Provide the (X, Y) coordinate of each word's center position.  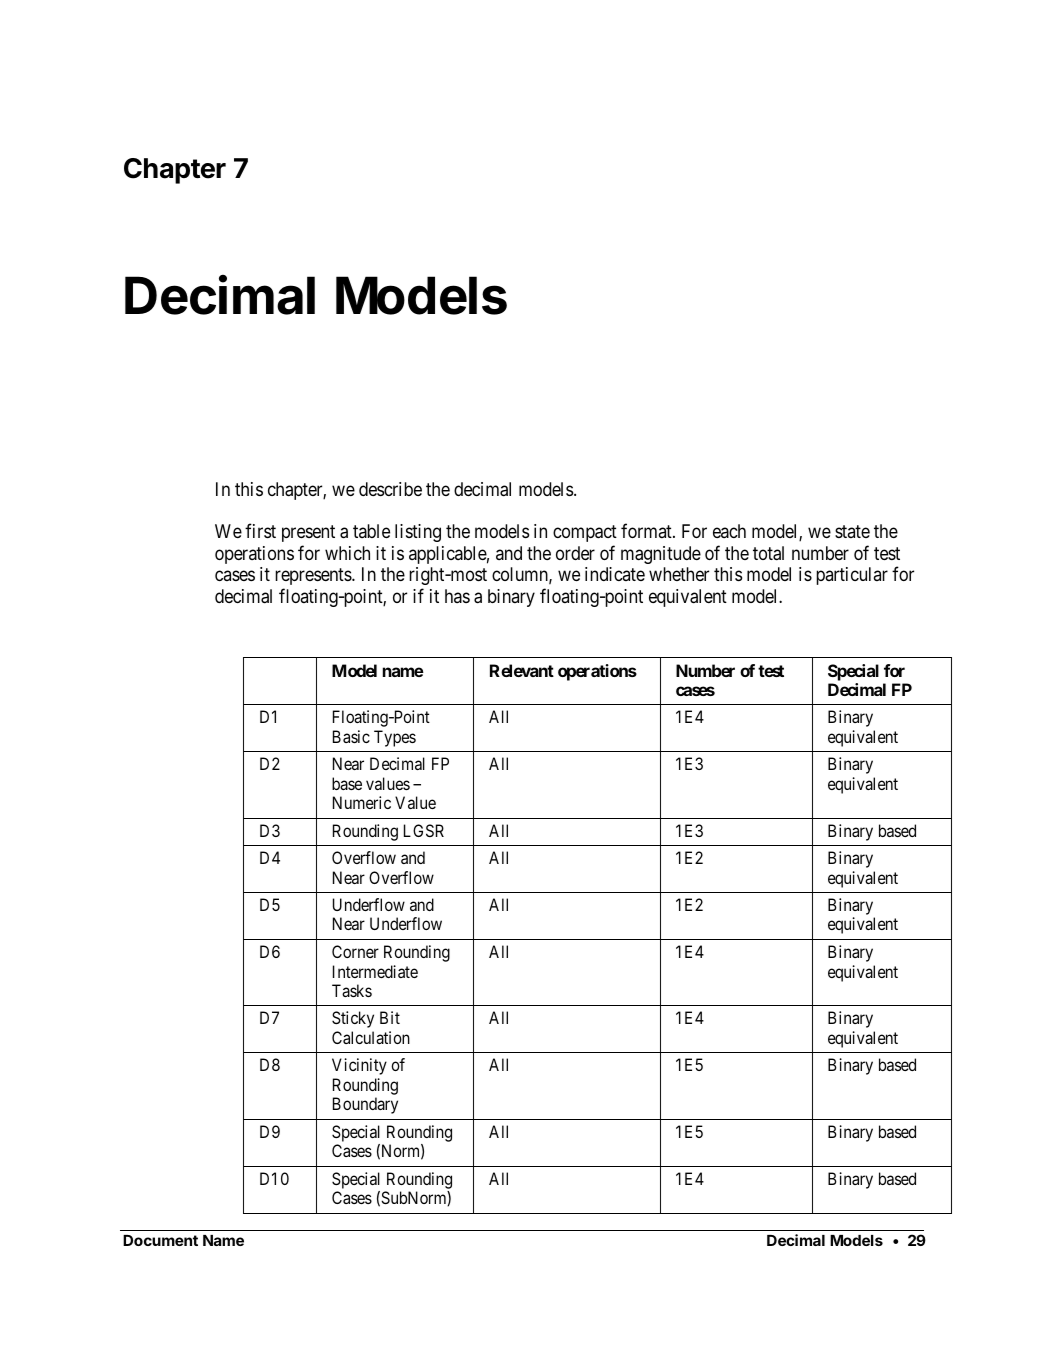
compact (585, 533)
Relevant (522, 670)
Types (395, 738)
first (260, 530)
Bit (390, 1017)
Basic (351, 736)
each (729, 531)
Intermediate (375, 971)
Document (160, 1240)
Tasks (352, 990)
